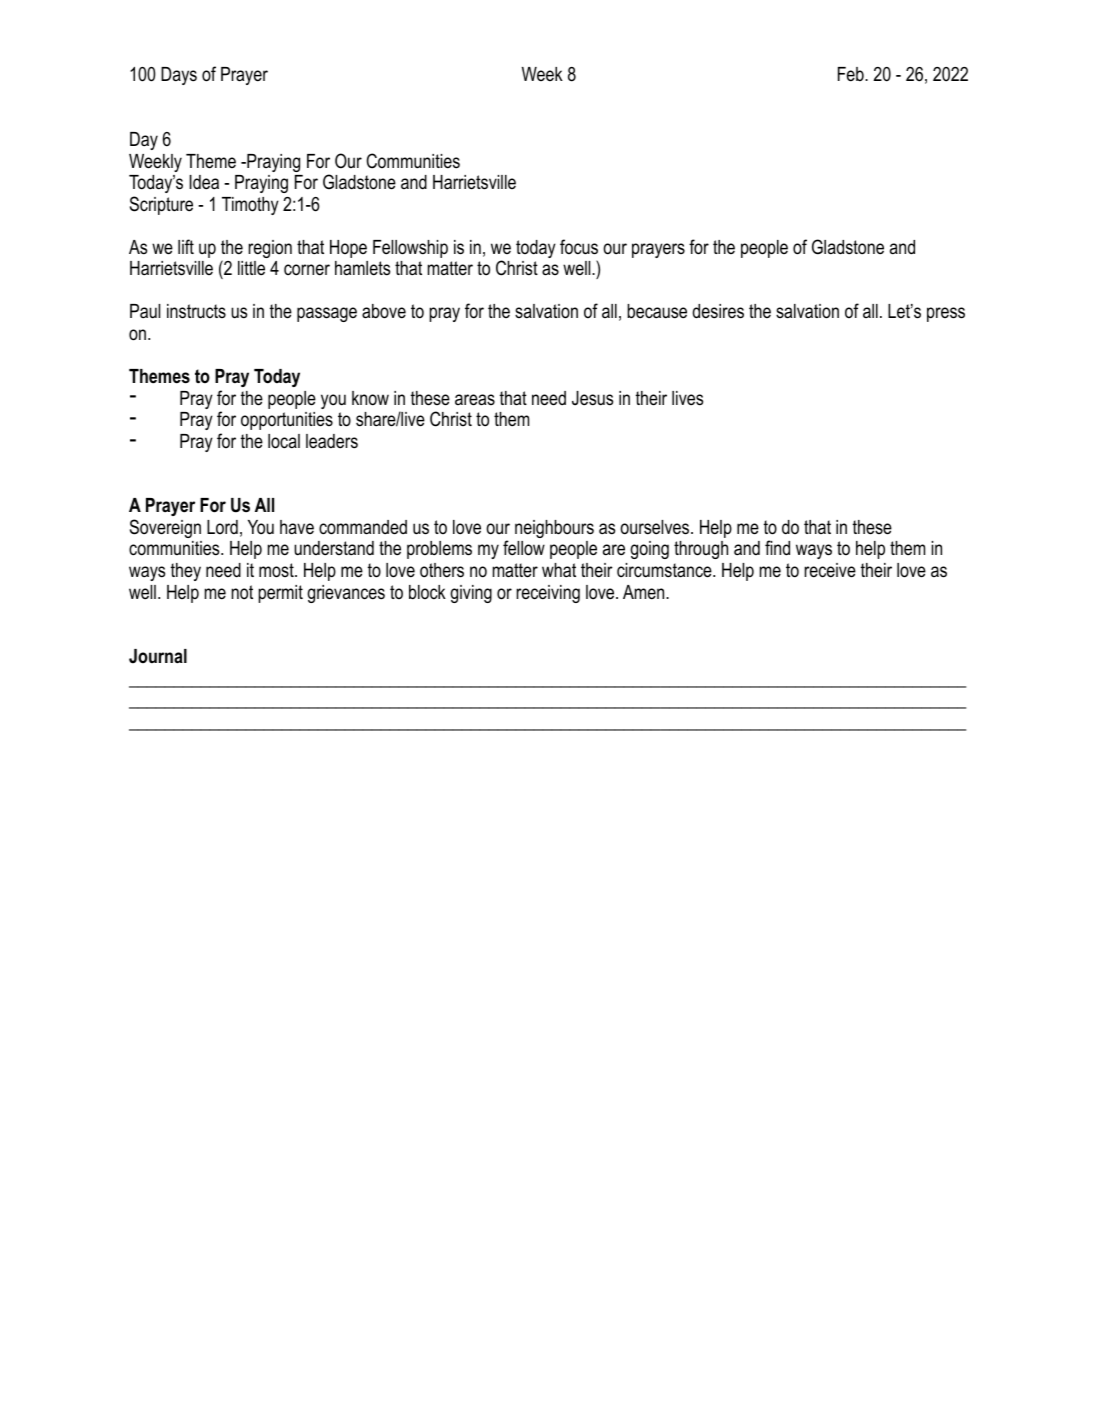  Describe the element at coordinates (158, 656) in the screenshot. I see `Journal` at that location.
